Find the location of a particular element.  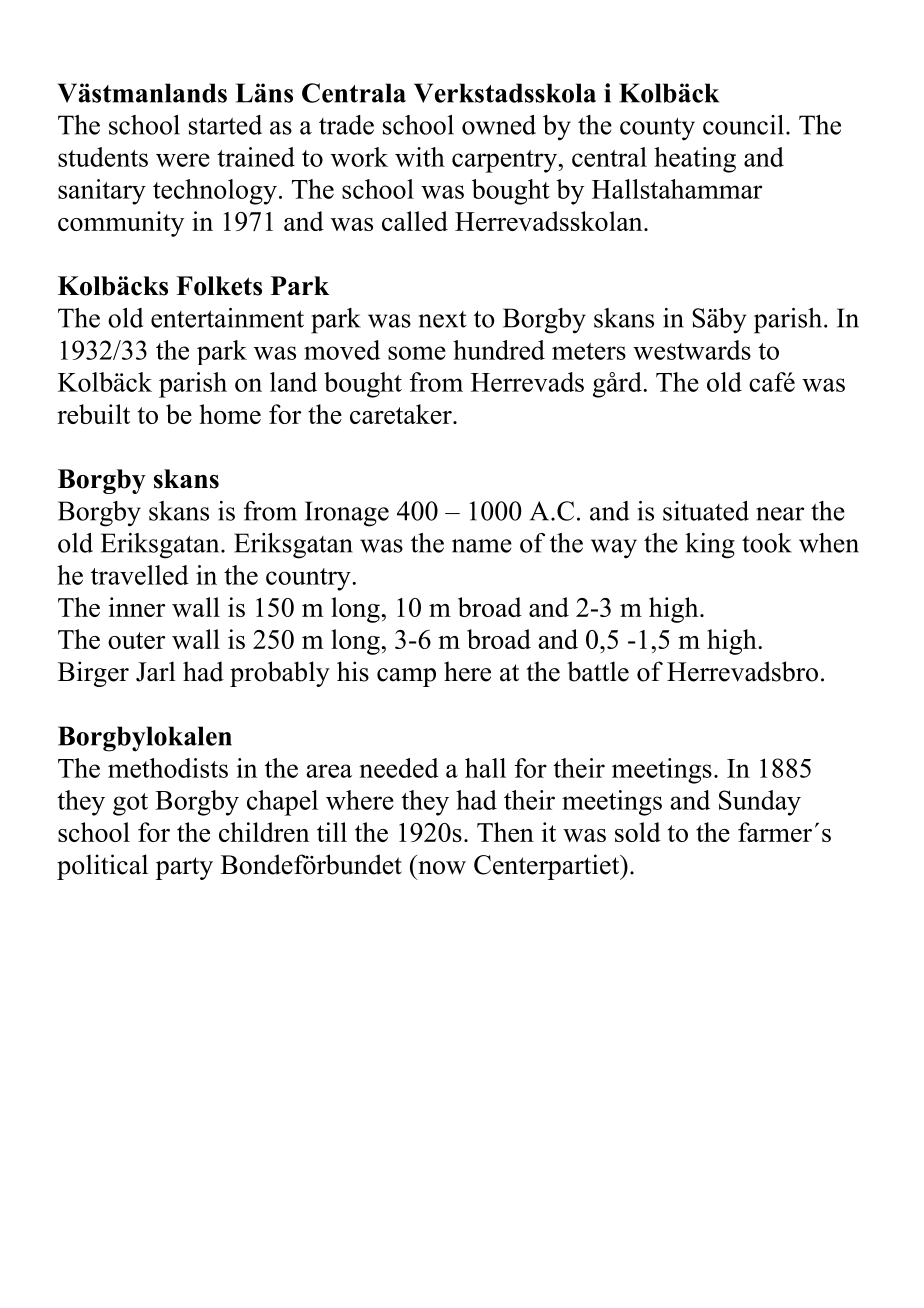

were is located at coordinates (183, 160).
